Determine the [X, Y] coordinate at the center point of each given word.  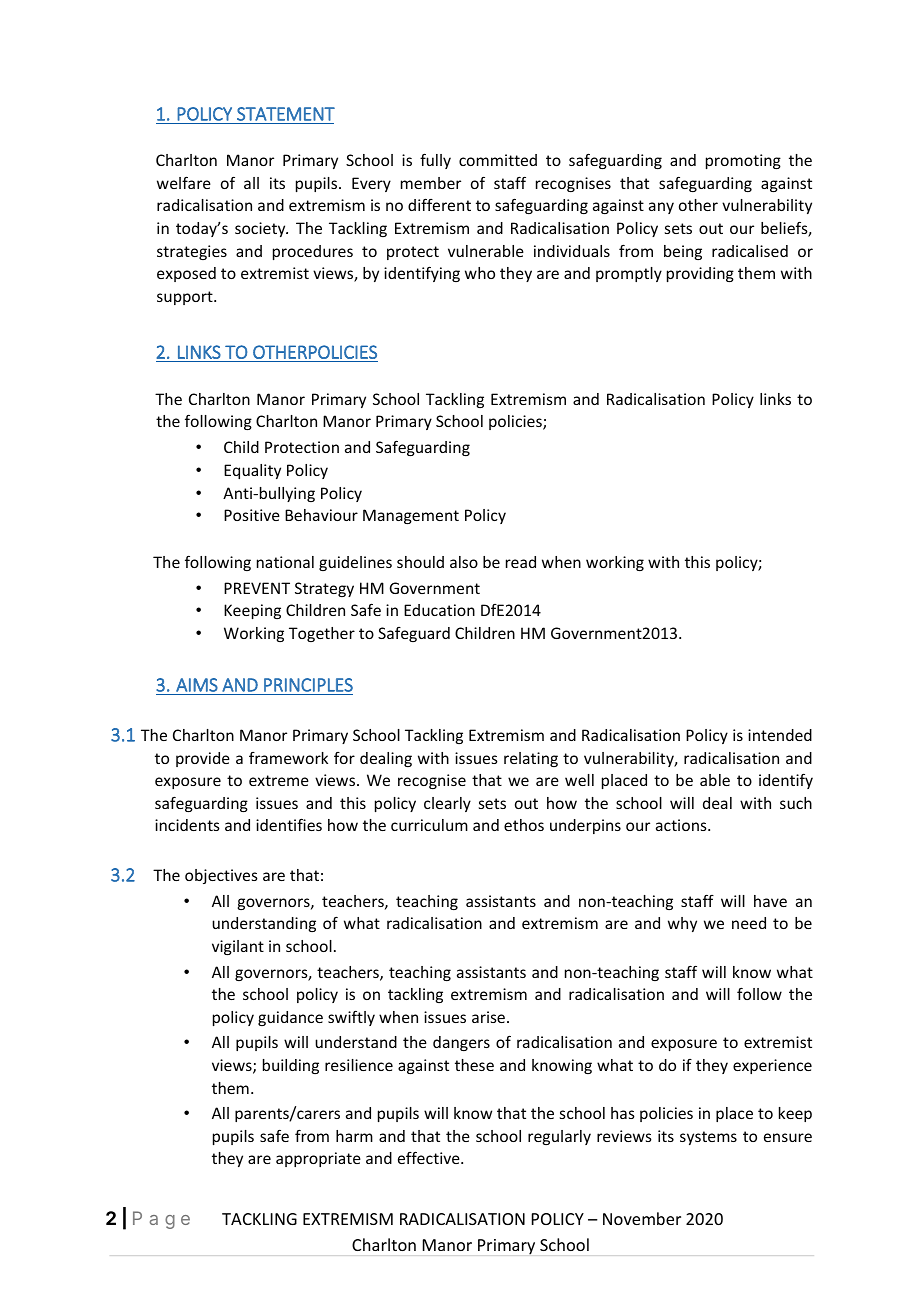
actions [682, 825]
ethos [524, 825]
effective [430, 1157]
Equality [252, 471]
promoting [743, 161]
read [521, 562]
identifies [289, 824]
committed [498, 160]
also [464, 562]
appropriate [318, 1159]
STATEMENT [286, 114]
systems [708, 1138]
